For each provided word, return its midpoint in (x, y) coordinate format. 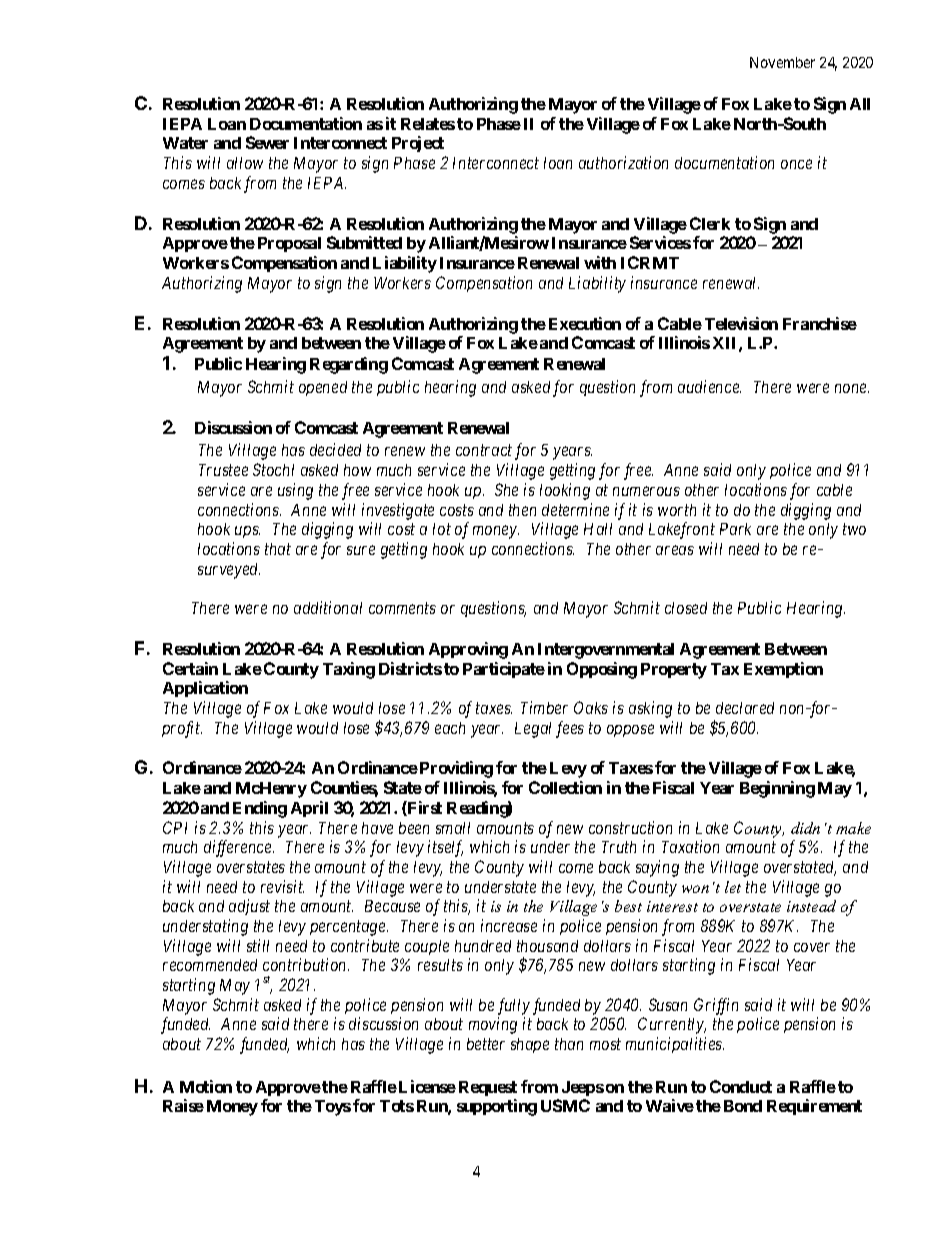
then (522, 510)
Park (735, 529)
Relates (428, 124)
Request (488, 1088)
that (278, 549)
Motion (206, 1086)
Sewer (267, 142)
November (782, 62)
